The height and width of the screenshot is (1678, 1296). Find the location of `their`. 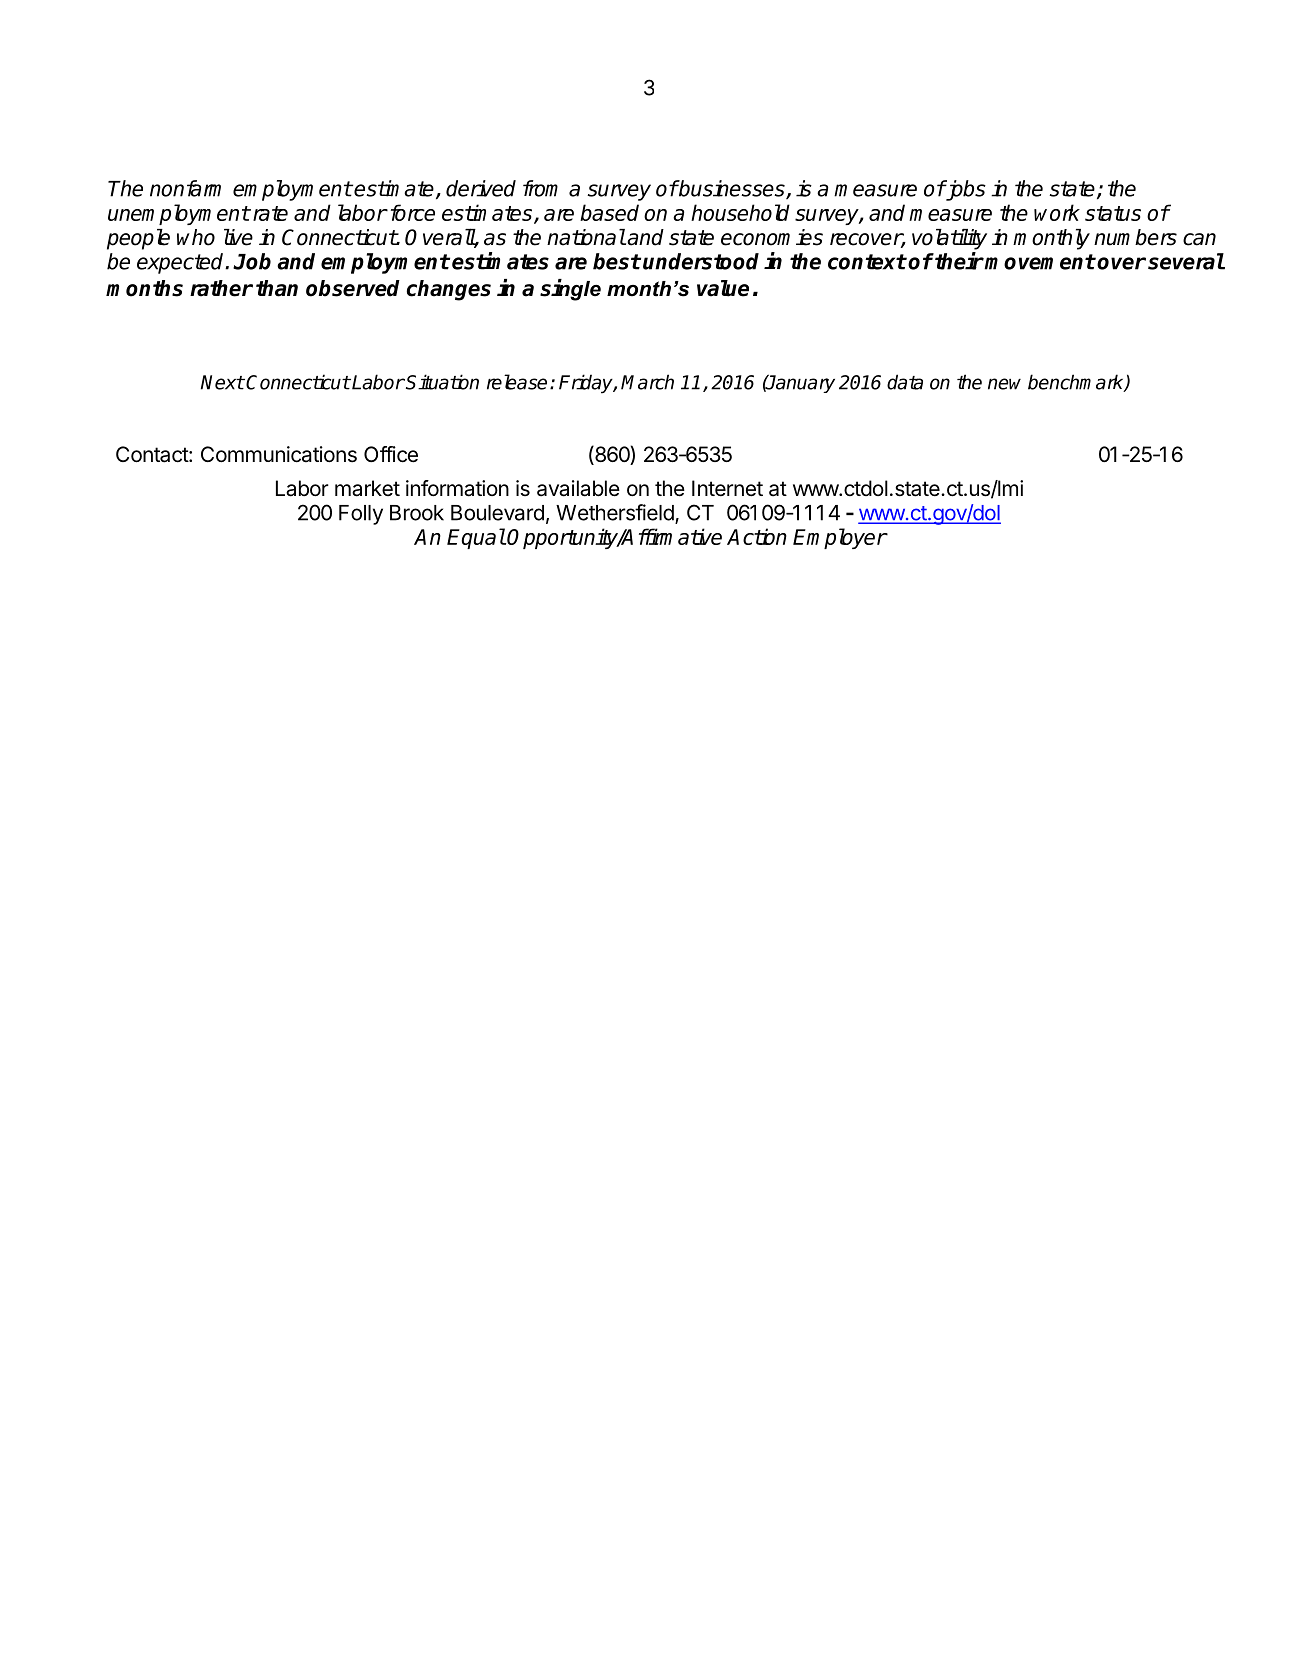

their is located at coordinates (958, 261).
